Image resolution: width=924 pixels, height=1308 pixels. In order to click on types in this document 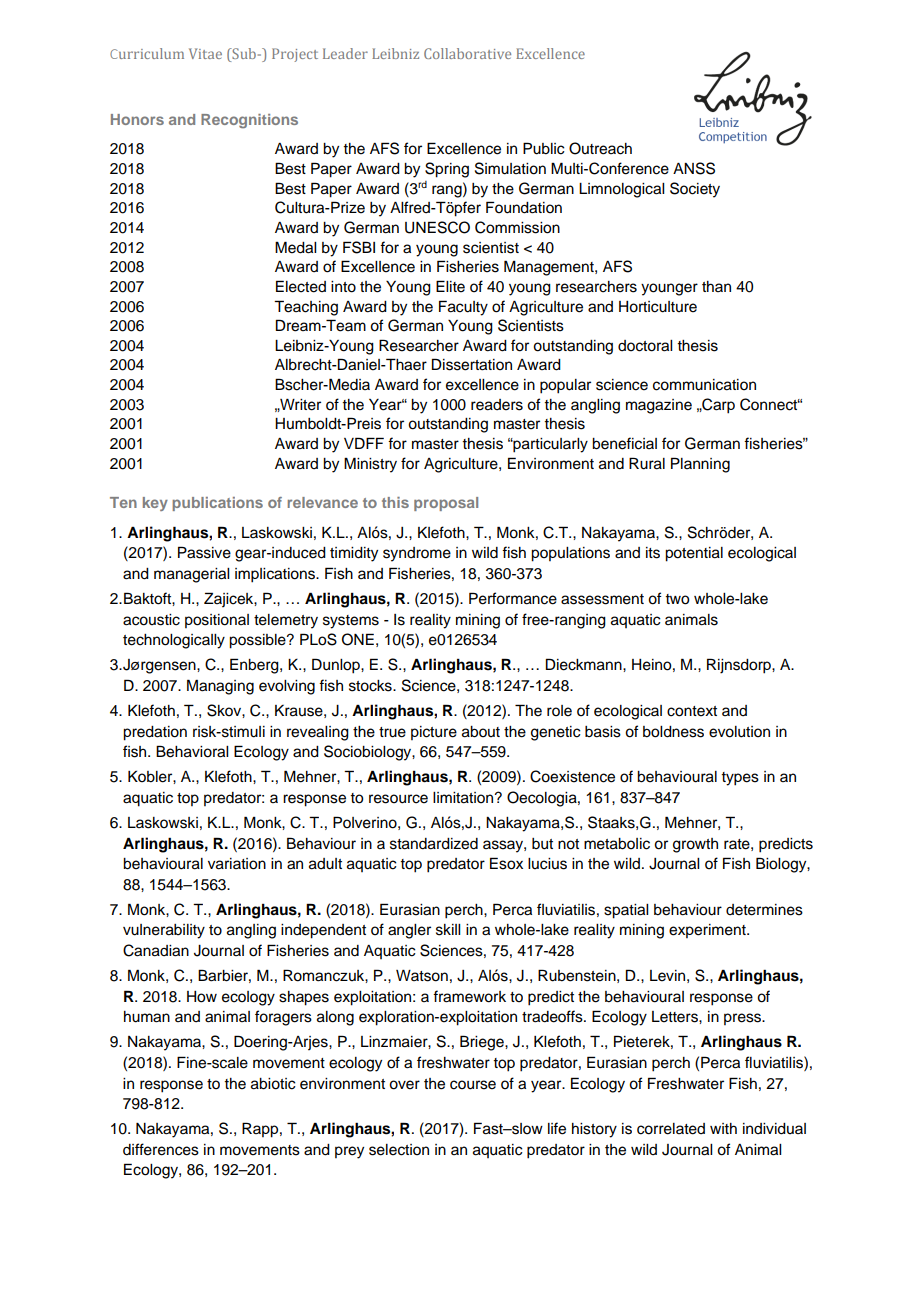, I will do `click(740, 779)`.
